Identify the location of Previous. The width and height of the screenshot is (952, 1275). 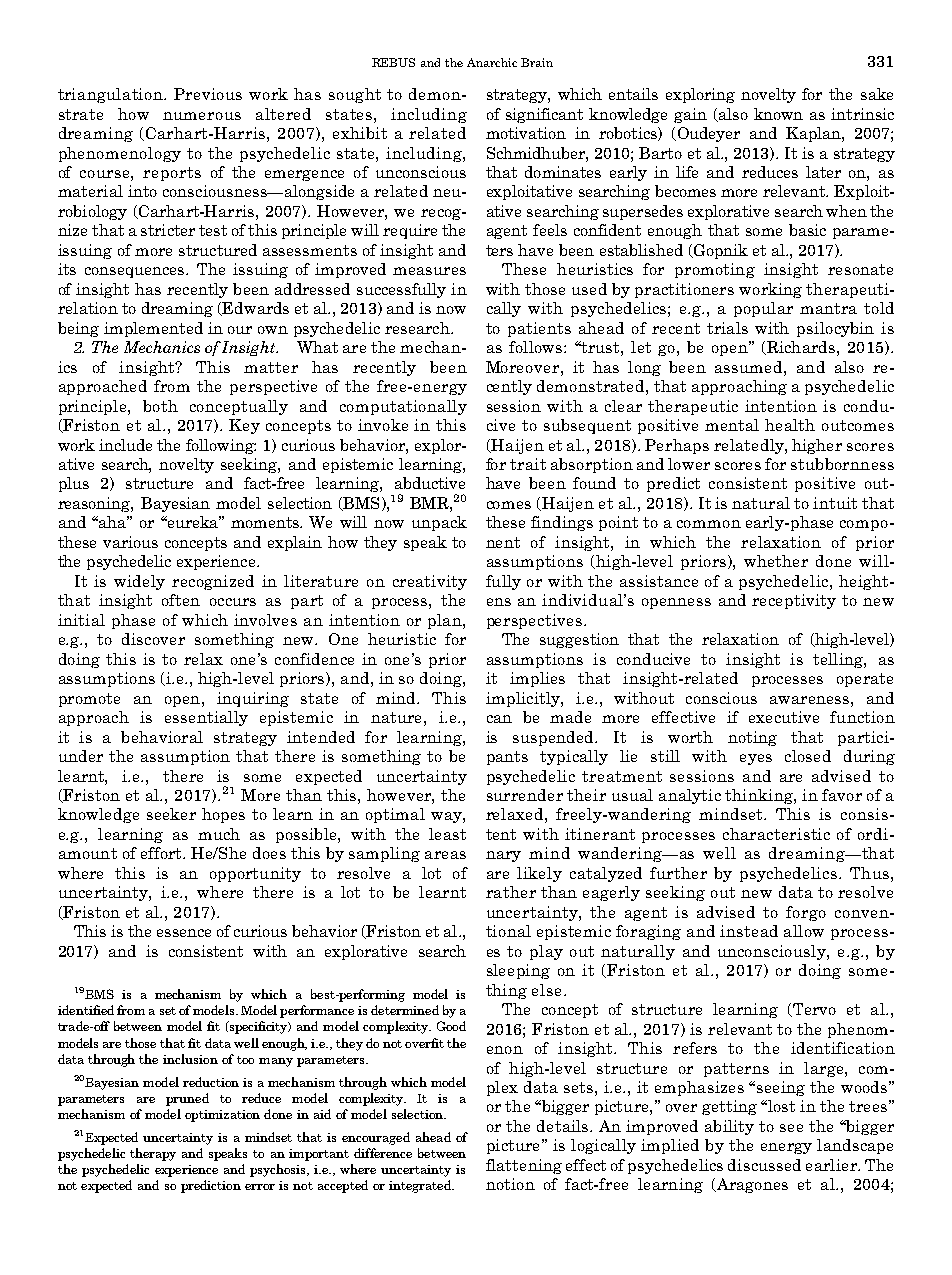
(208, 94).
